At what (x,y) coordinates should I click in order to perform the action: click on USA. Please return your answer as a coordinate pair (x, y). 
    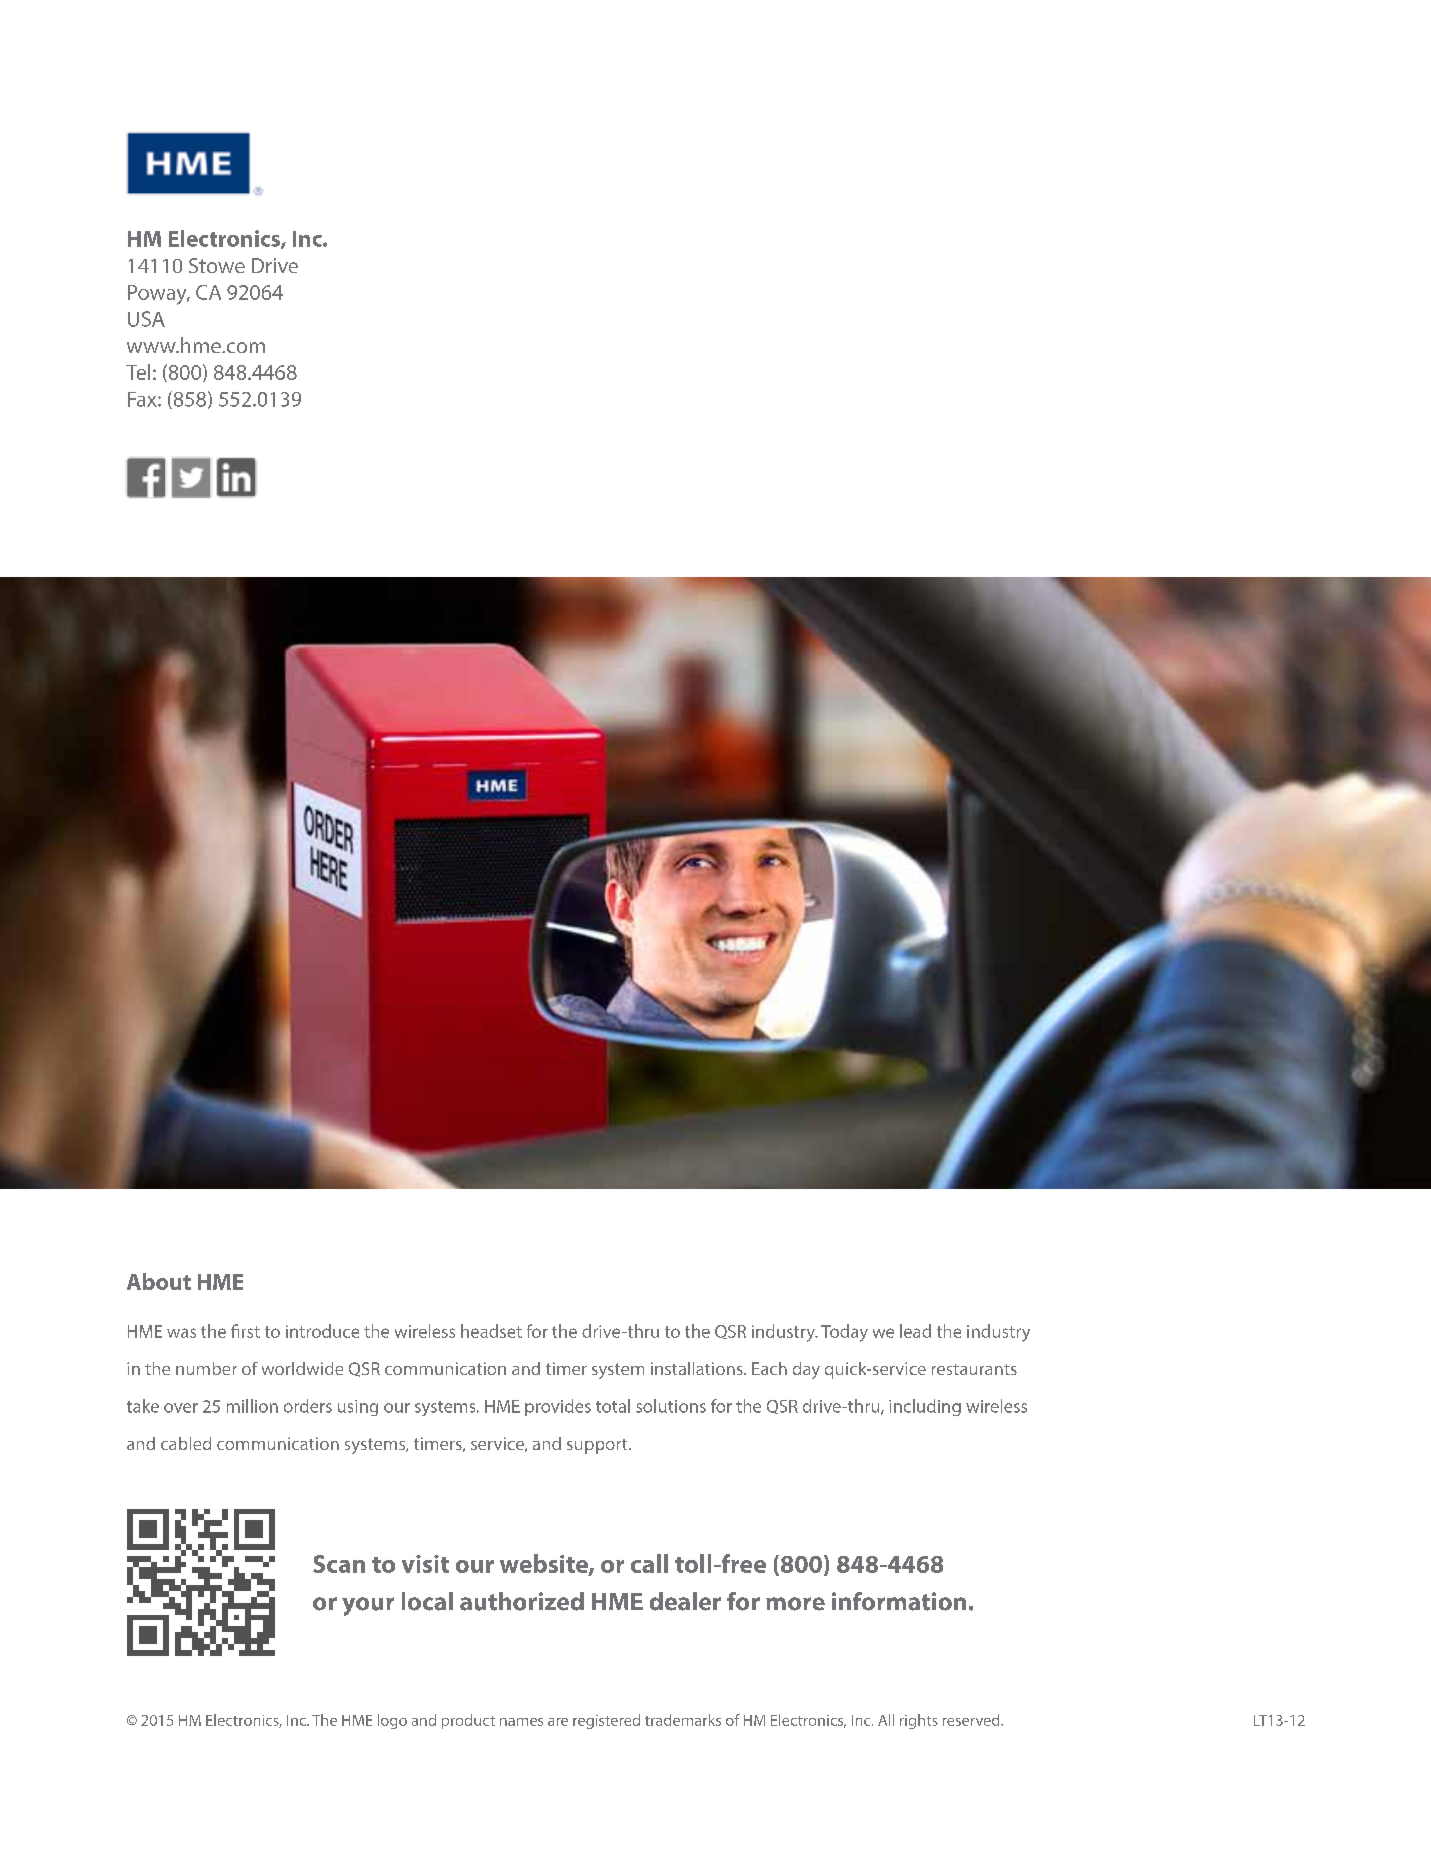
    Looking at the image, I should click on (146, 319).
